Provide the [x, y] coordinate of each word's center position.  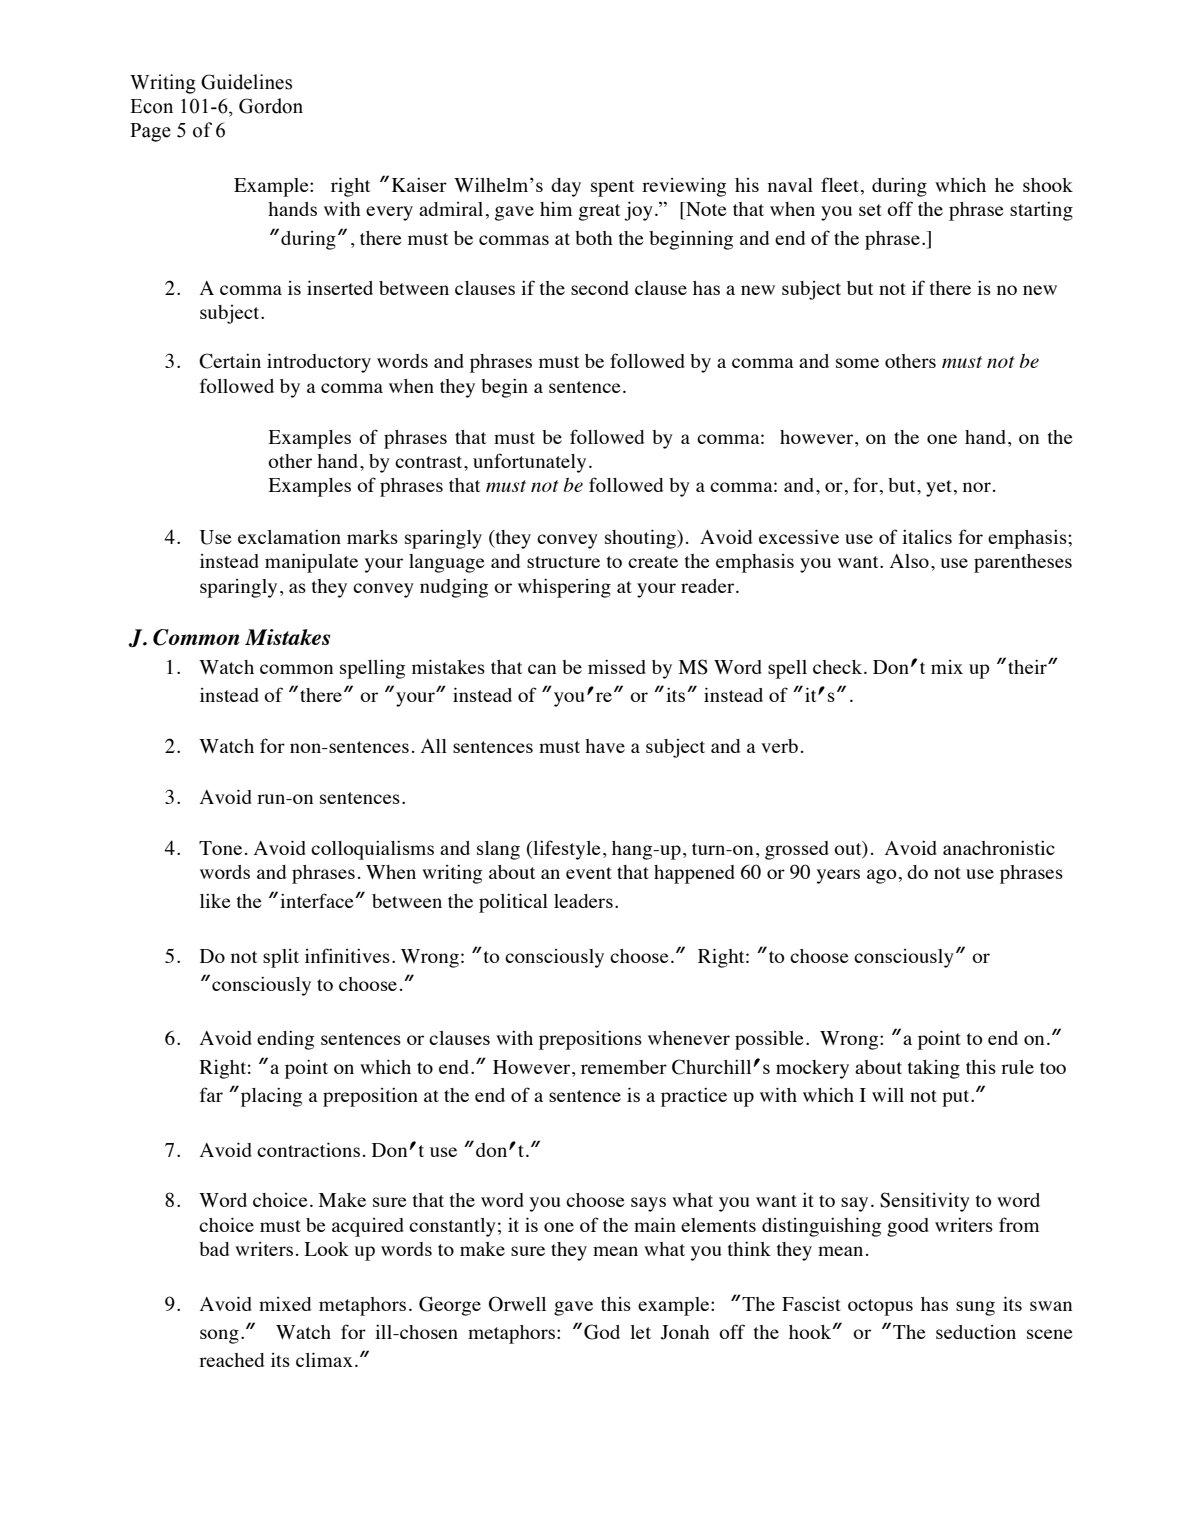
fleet [840, 184]
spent [612, 188]
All [434, 746]
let [640, 1332]
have [605, 746]
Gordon [271, 106]
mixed [285, 1304]
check [839, 667]
